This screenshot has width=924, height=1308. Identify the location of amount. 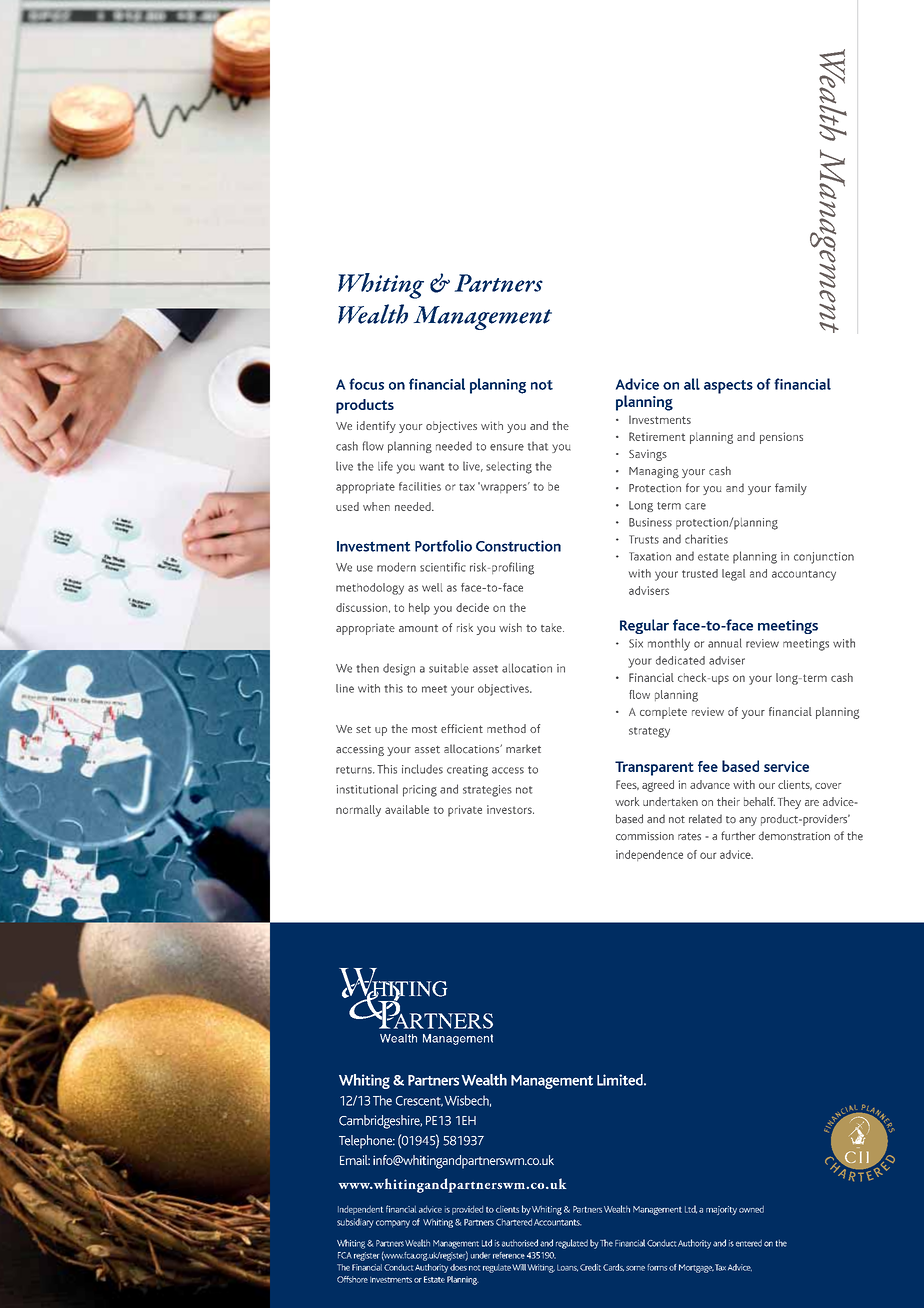
(418, 628).
